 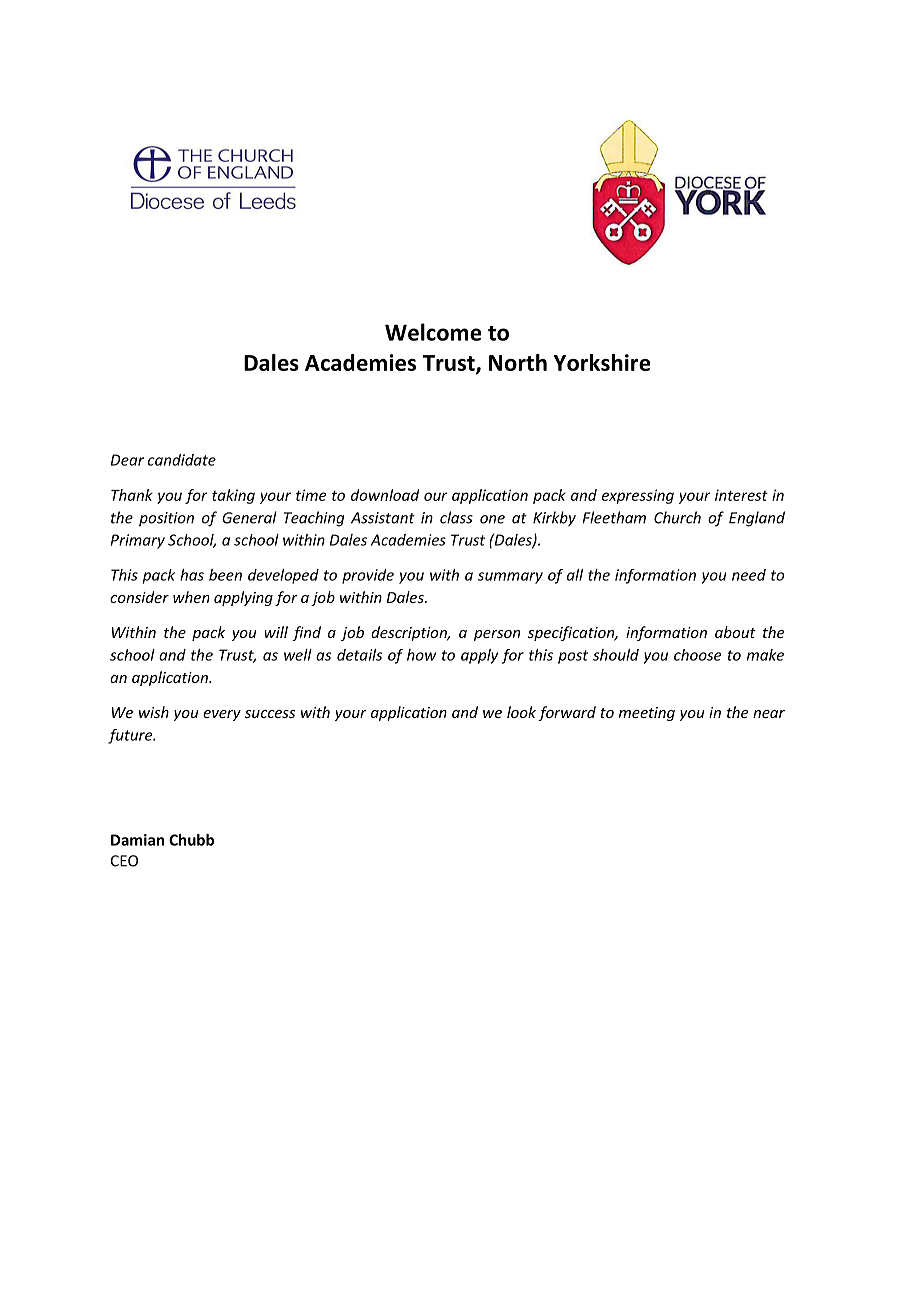 What do you see at coordinates (276, 632) in the document?
I see `will` at bounding box center [276, 632].
